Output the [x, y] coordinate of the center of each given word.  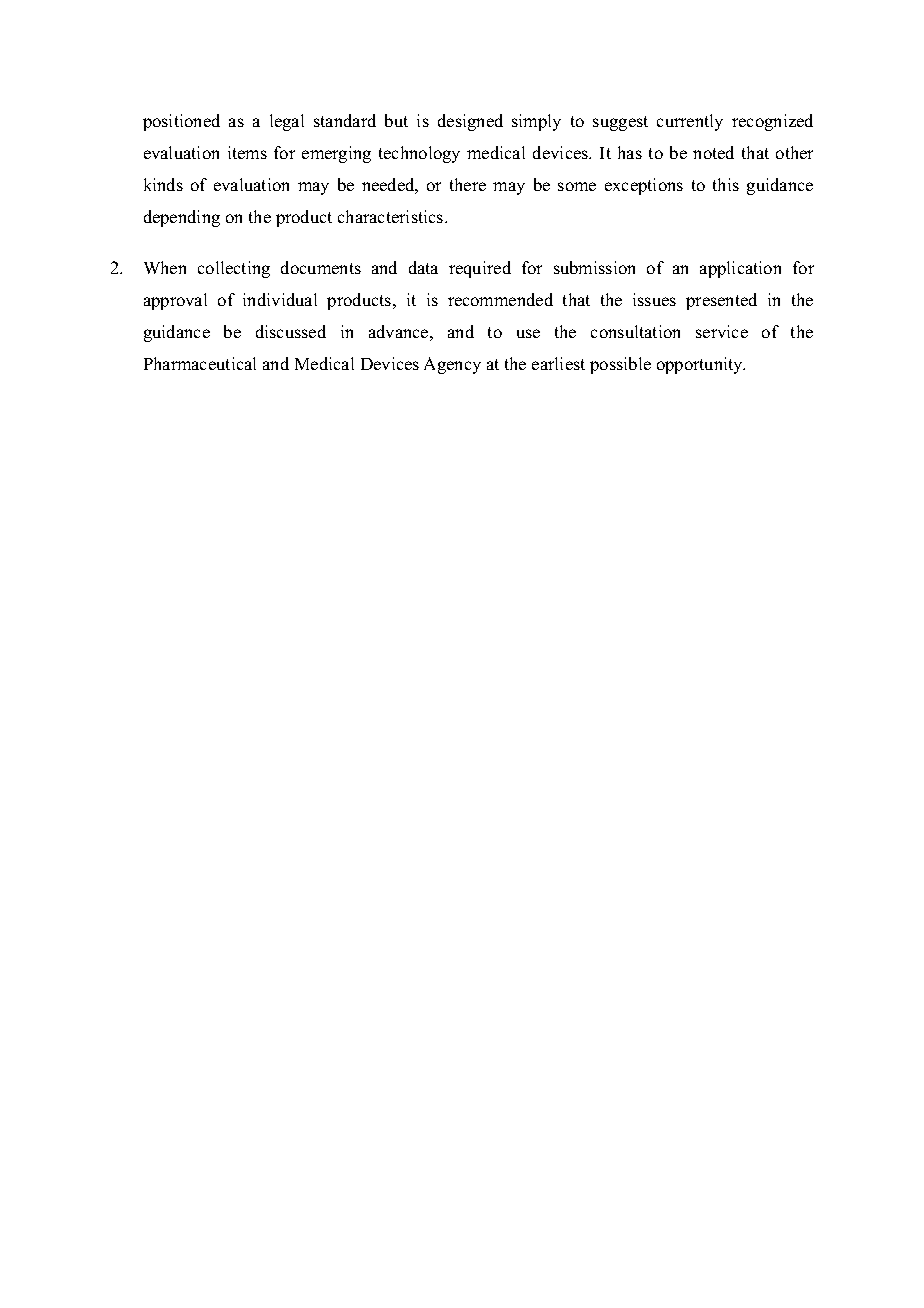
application [740, 269]
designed [470, 122]
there [468, 184]
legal [287, 122]
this [726, 184]
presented [721, 301]
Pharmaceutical [200, 363]
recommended [500, 299]
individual [280, 299]
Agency [452, 365]
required [480, 269]
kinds [163, 184]
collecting [234, 269]
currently [690, 122]
